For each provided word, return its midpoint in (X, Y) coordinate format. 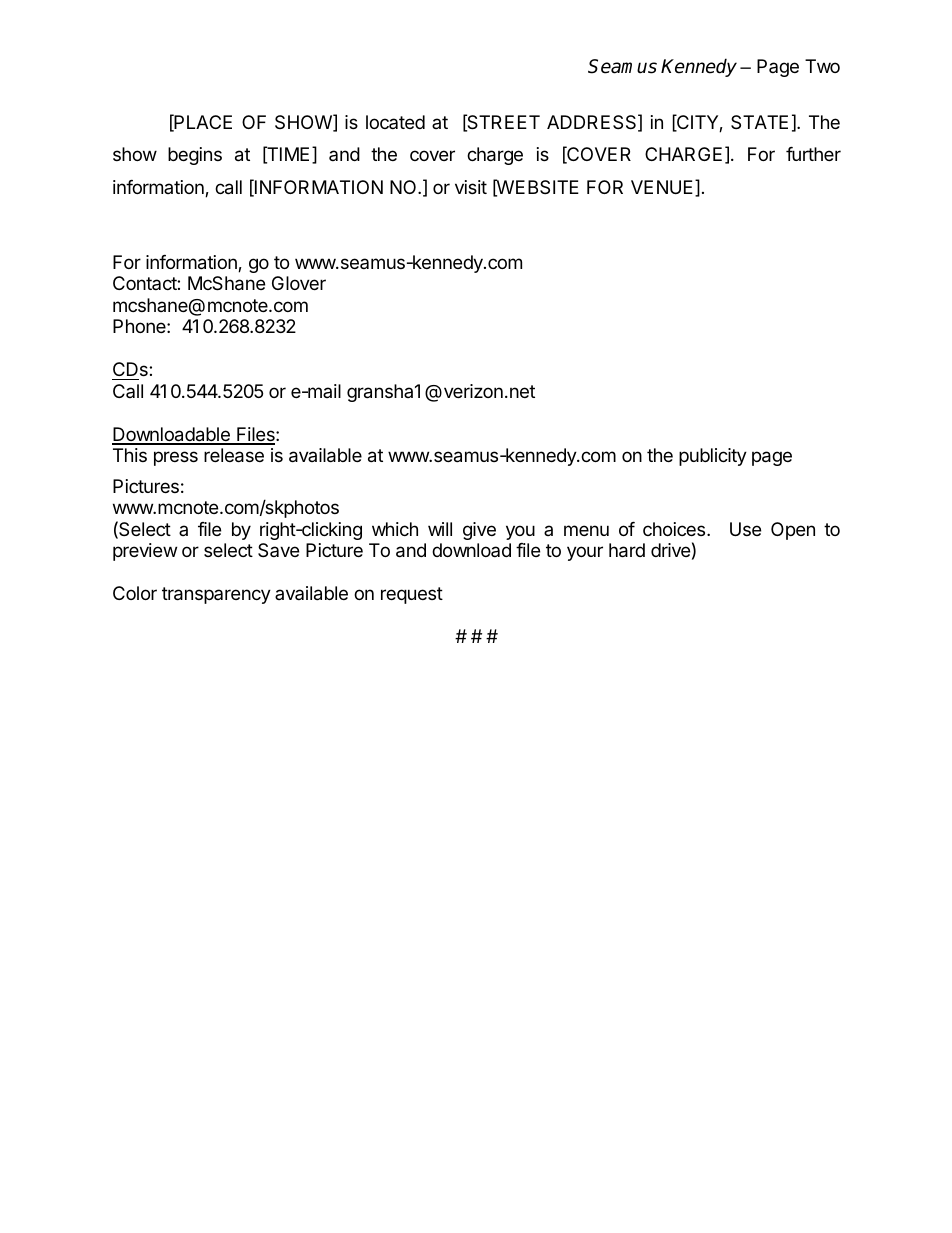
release (234, 455)
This (130, 455)
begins (195, 156)
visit (471, 187)
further (813, 154)
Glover (299, 283)
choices (674, 529)
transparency (216, 595)
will (440, 529)
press (176, 458)
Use (745, 529)
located (395, 122)
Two (822, 66)
